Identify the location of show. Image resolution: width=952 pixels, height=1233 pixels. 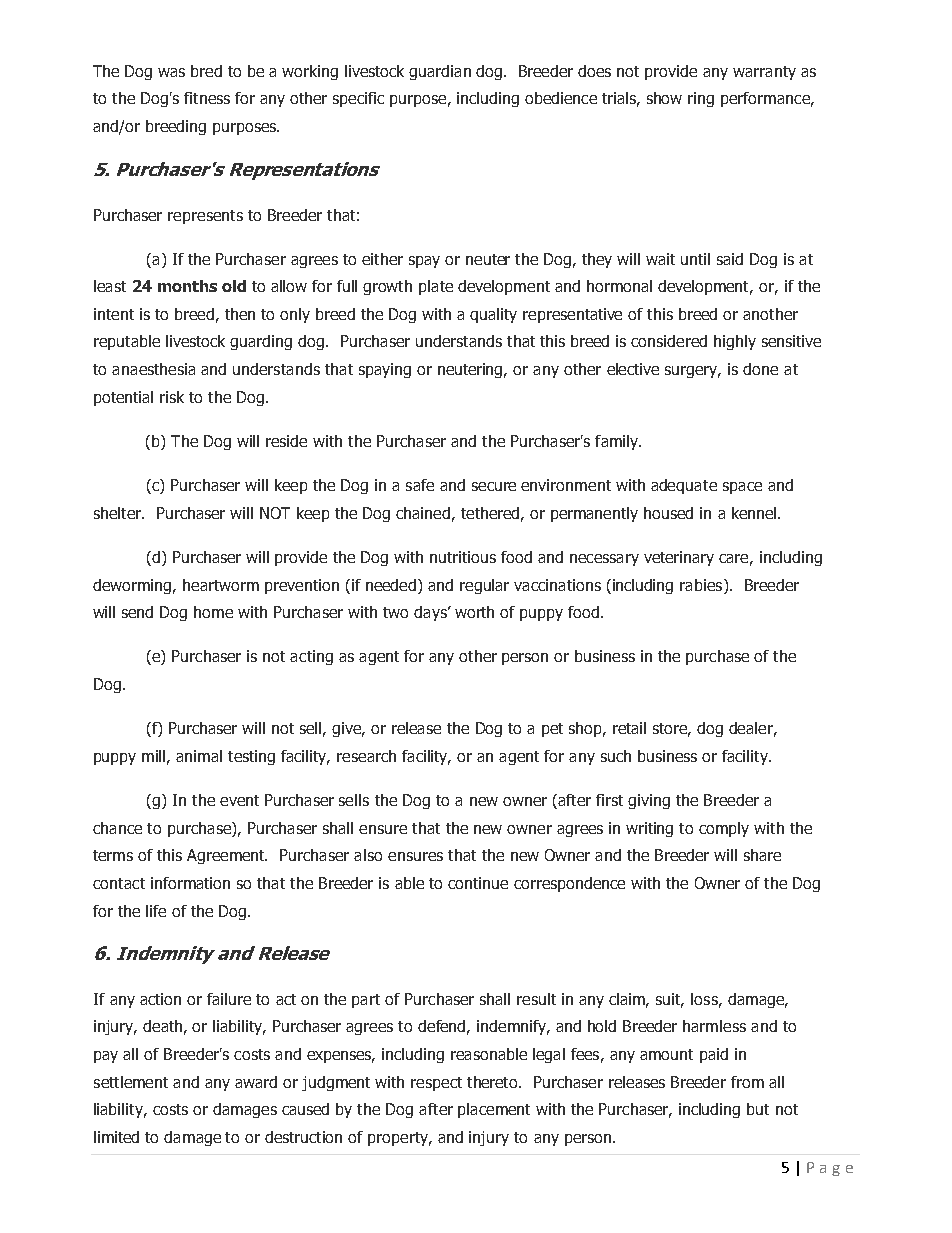
(664, 98).
